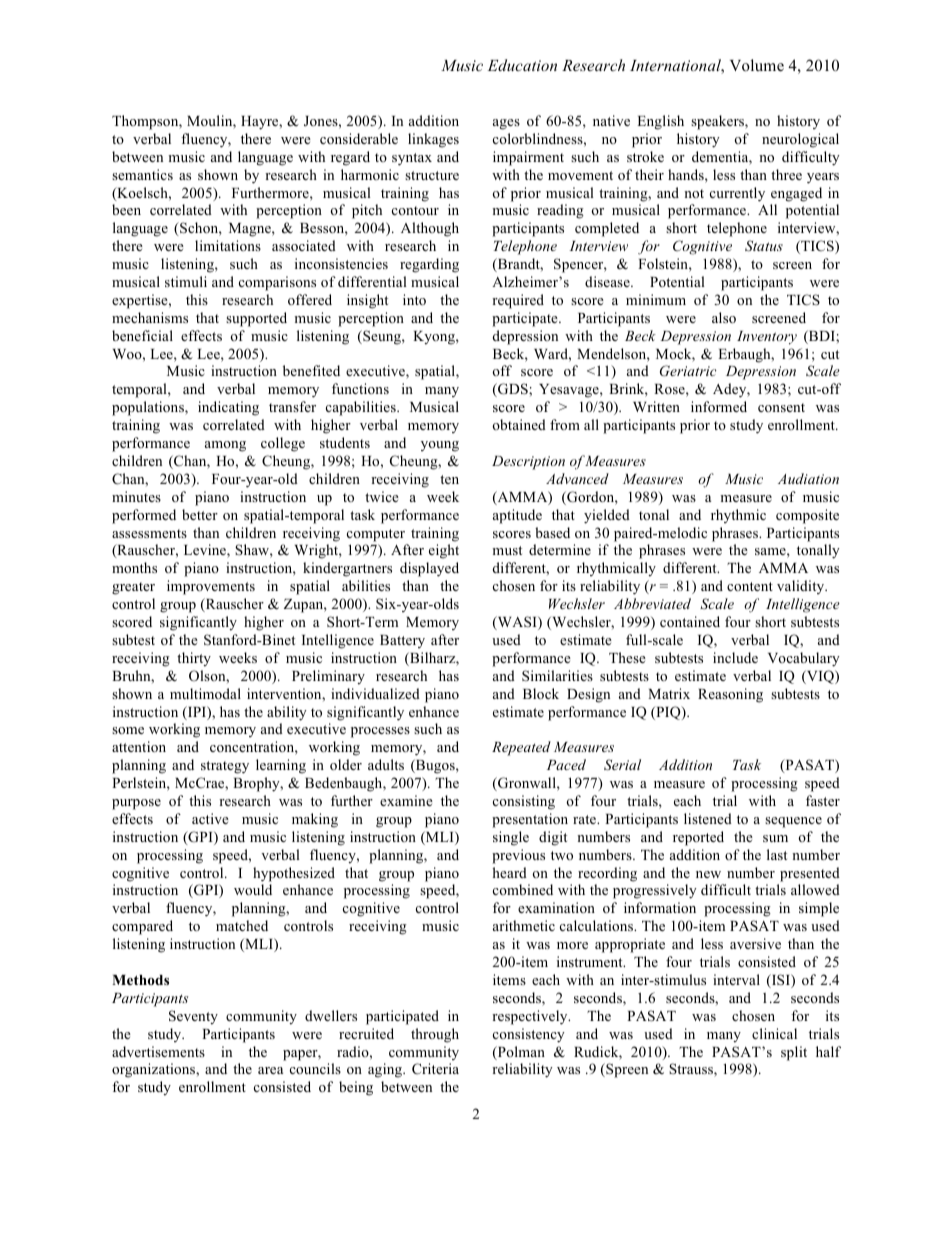 This screenshot has height=1233, width=952. I want to click on Criteria, so click(435, 1069).
